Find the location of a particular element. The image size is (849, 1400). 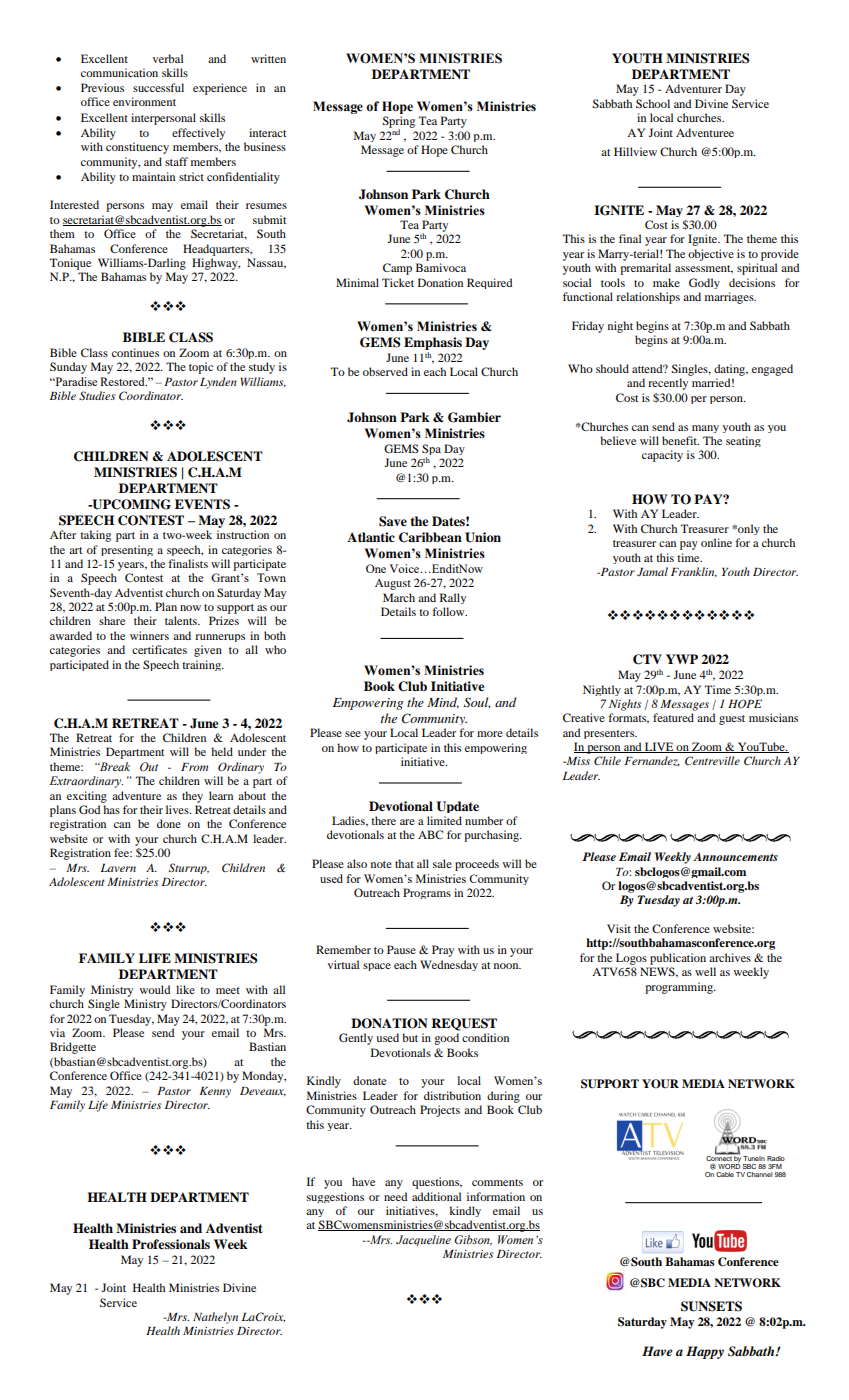

Gibson is located at coordinates (473, 1240).
